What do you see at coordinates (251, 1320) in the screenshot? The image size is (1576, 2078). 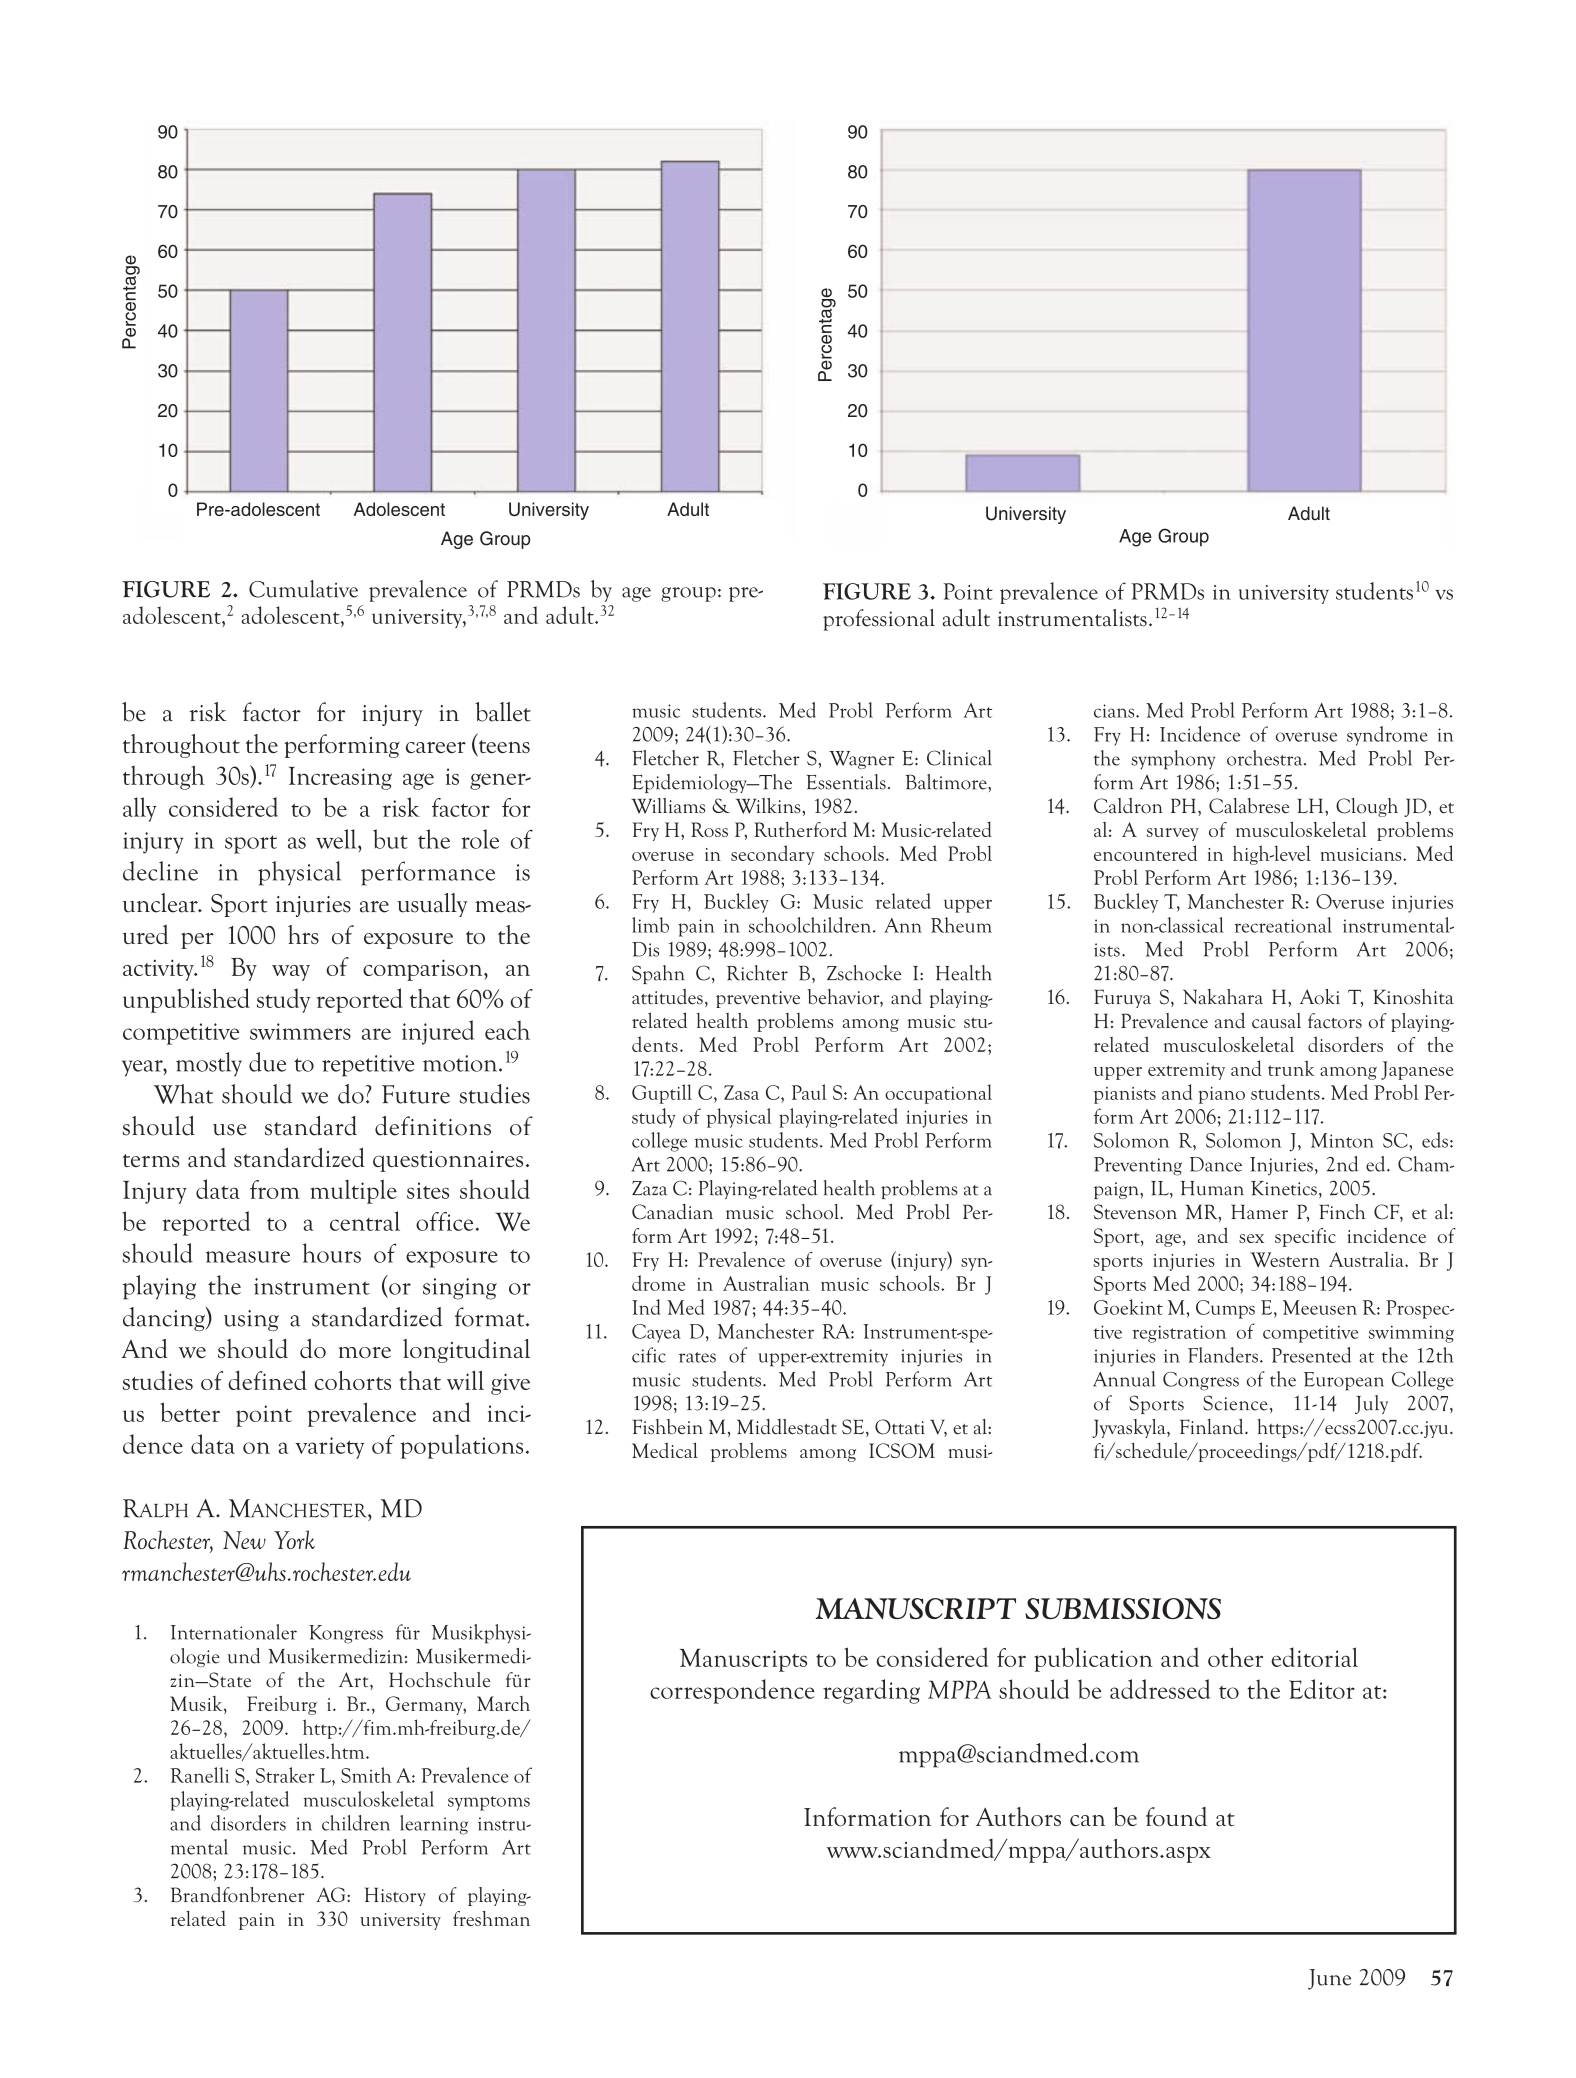 I see `using` at bounding box center [251, 1320].
